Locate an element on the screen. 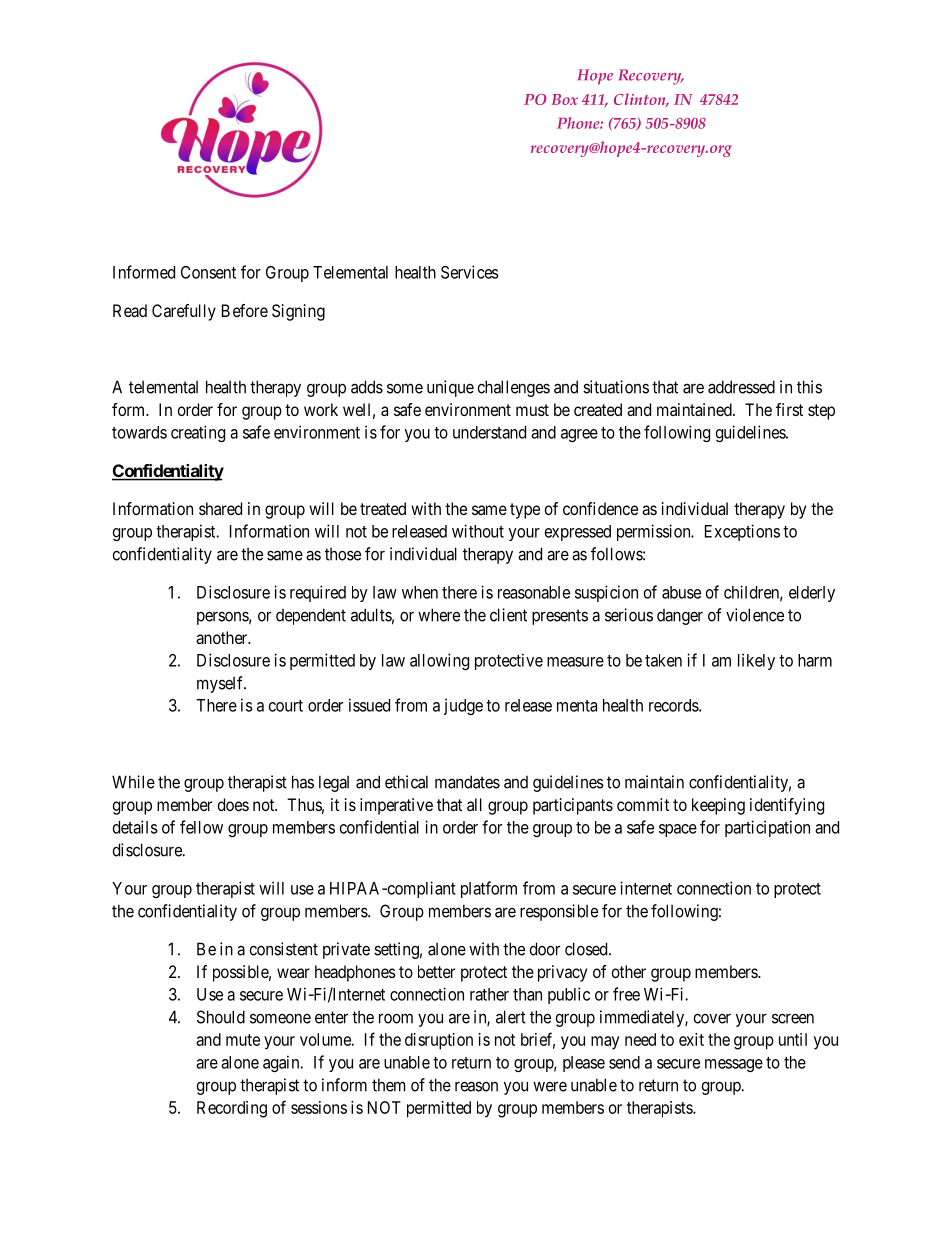 Image resolution: width=952 pixels, height=1233 pixels. shared is located at coordinates (220, 508).
